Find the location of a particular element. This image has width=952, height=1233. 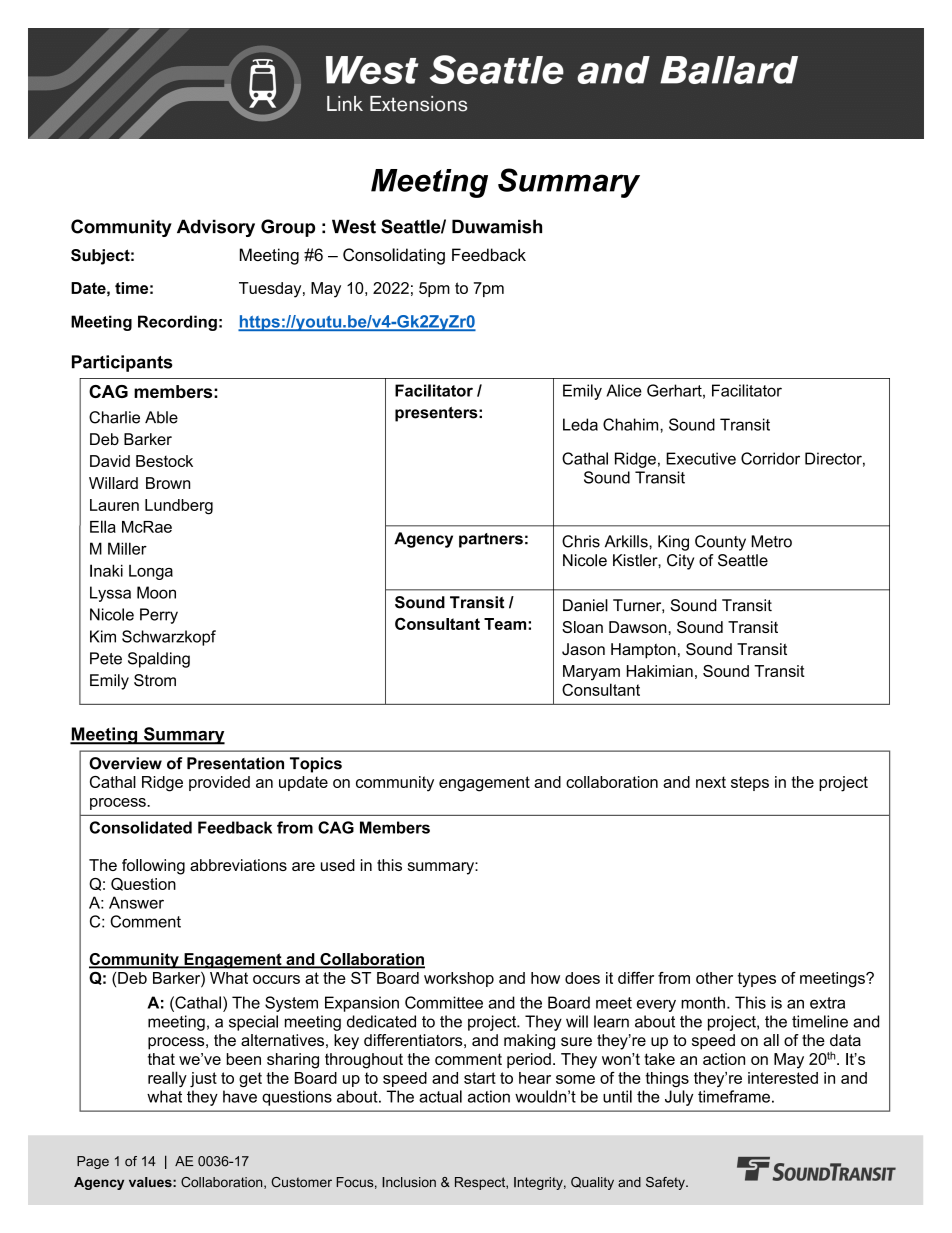

Page is located at coordinates (93, 1162).
